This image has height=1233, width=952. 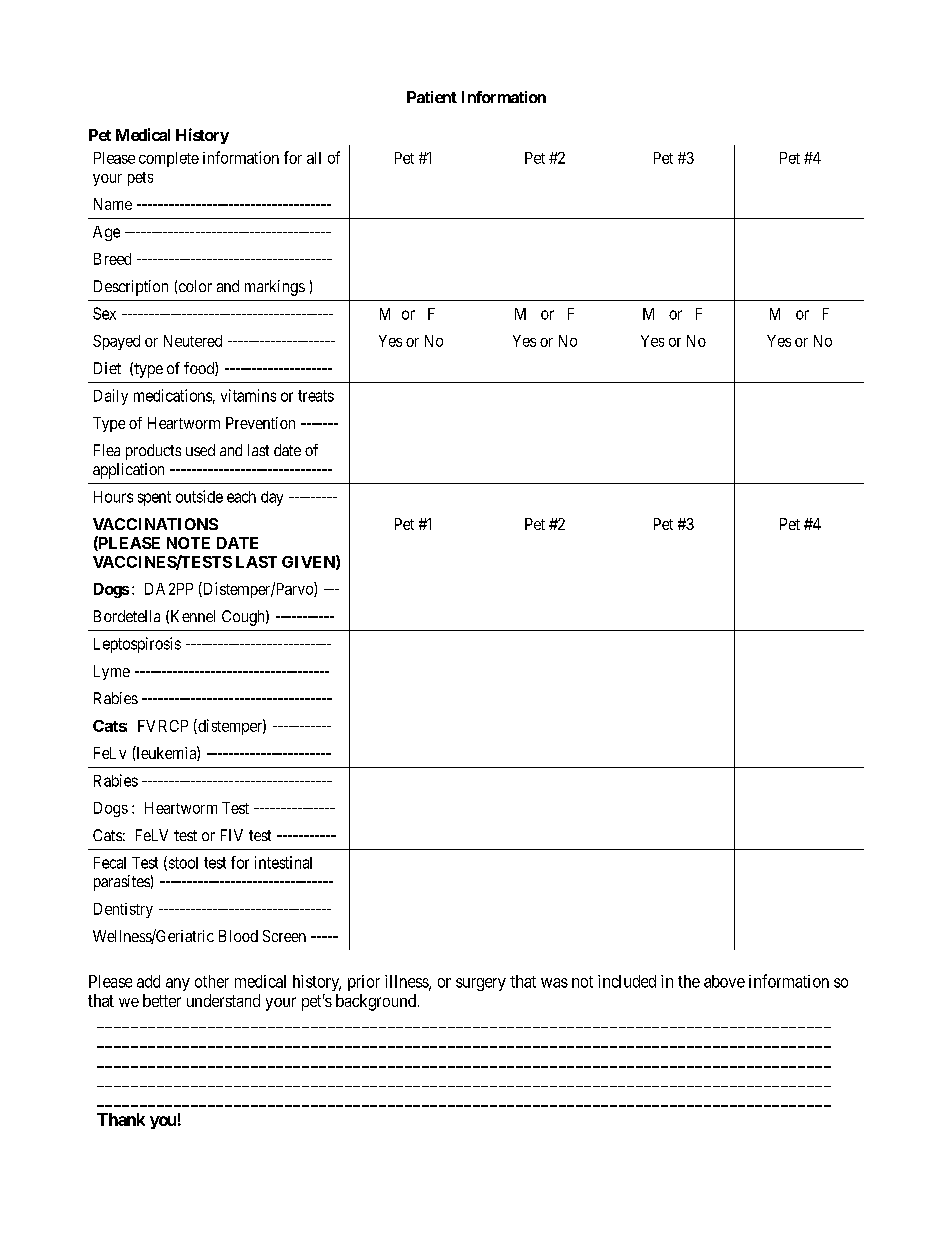 What do you see at coordinates (169, 159) in the image?
I see `complete` at bounding box center [169, 159].
